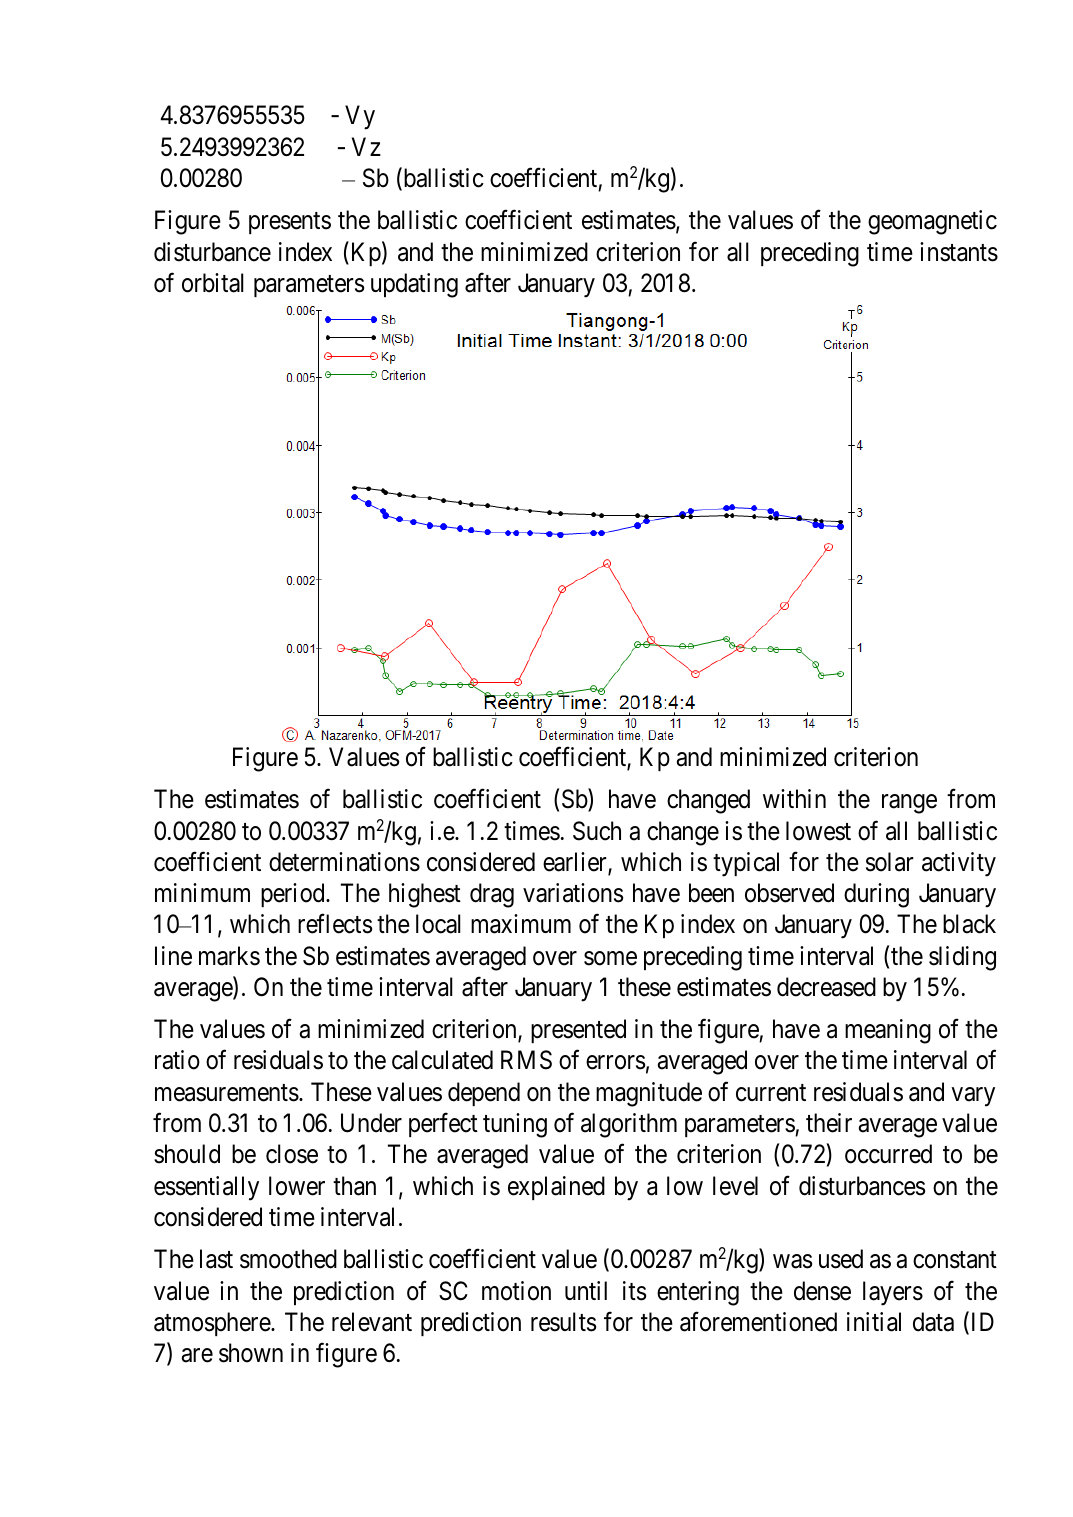  Describe the element at coordinates (932, 222) in the screenshot. I see `geomagnetic` at that location.
